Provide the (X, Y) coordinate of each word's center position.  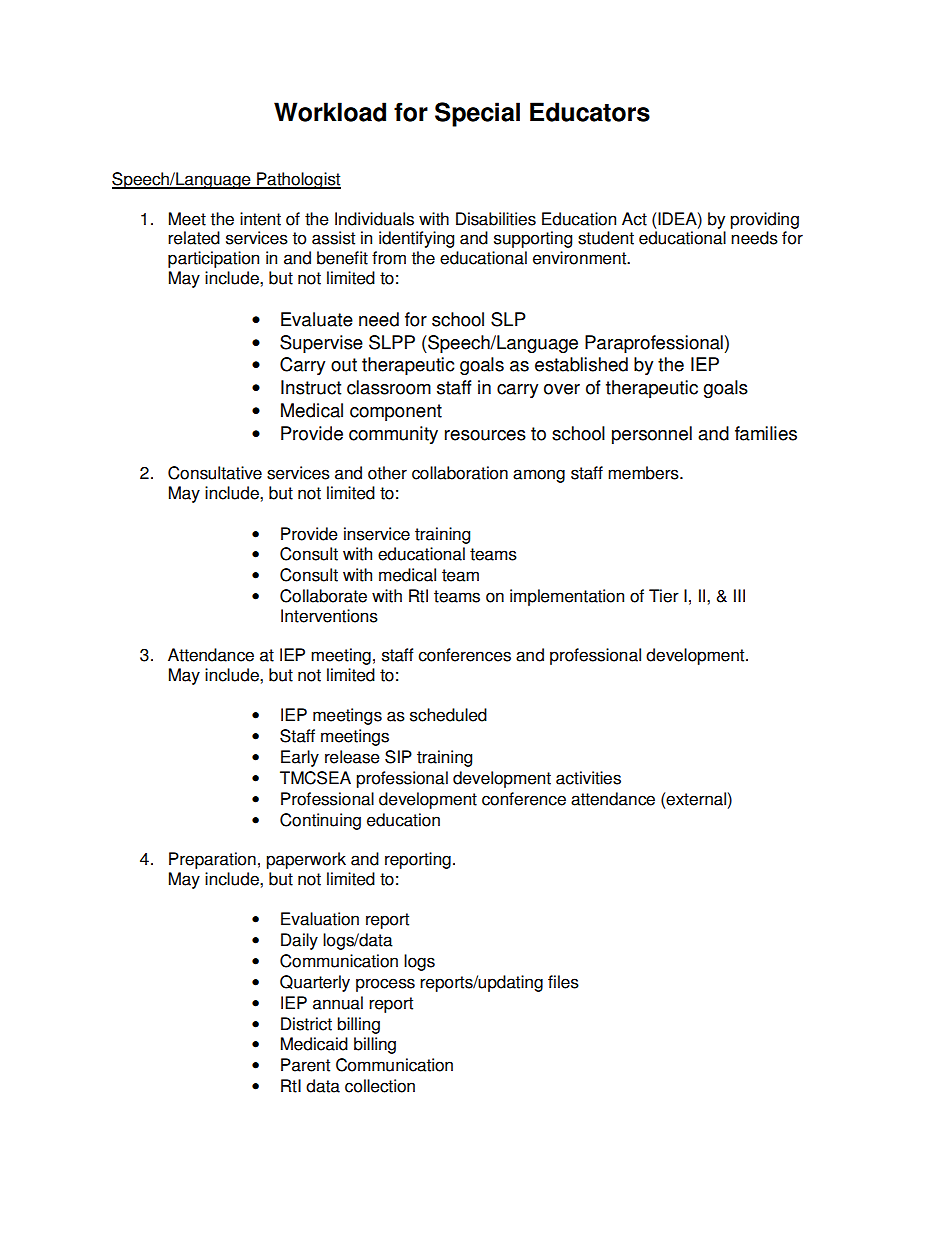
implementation (567, 597)
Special (477, 114)
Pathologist (298, 180)
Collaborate (323, 596)
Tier (664, 596)
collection (380, 1086)
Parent (305, 1065)
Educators (590, 112)
